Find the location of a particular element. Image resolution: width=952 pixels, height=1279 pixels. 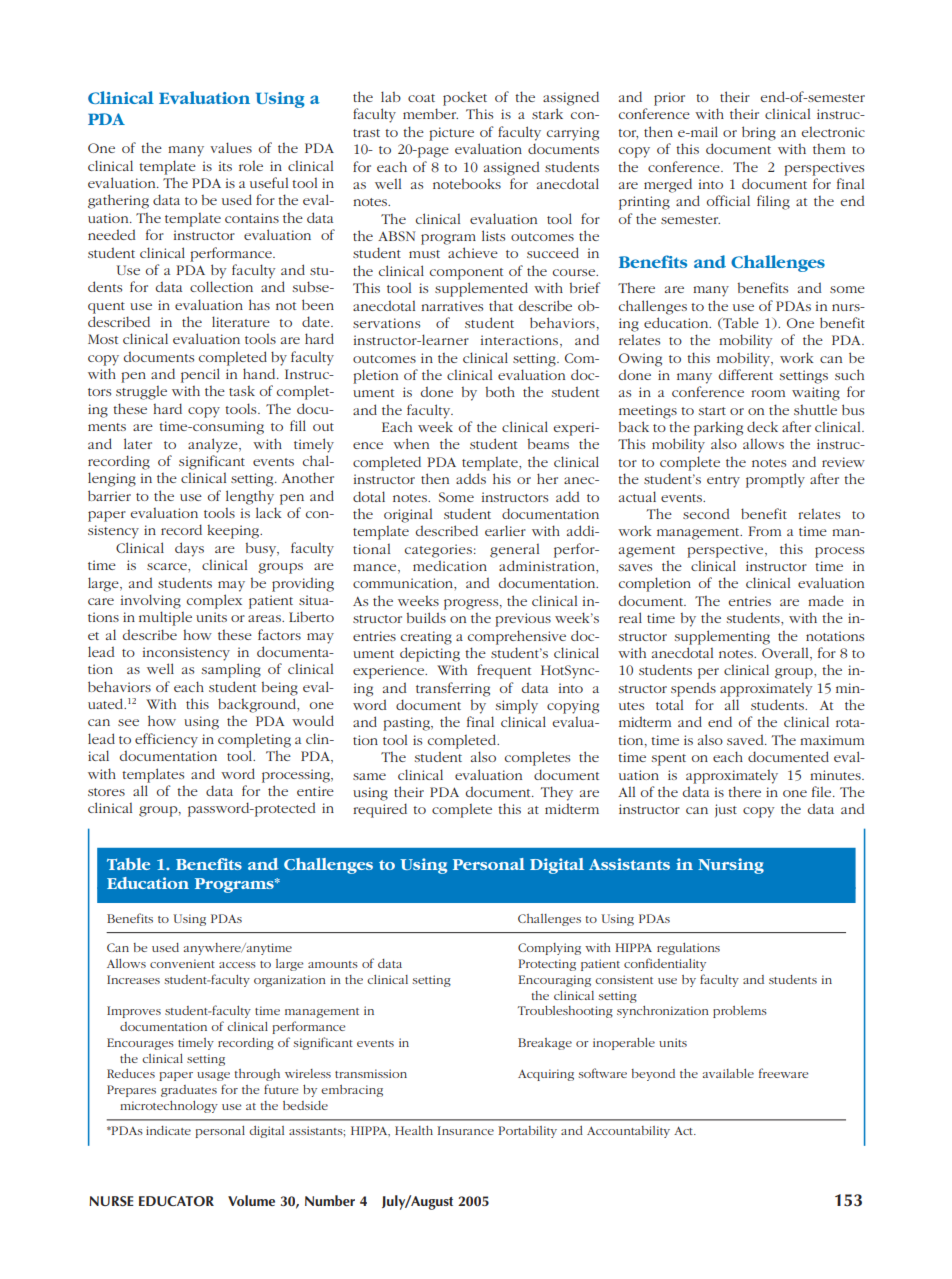

multiple is located at coordinates (165, 618).
